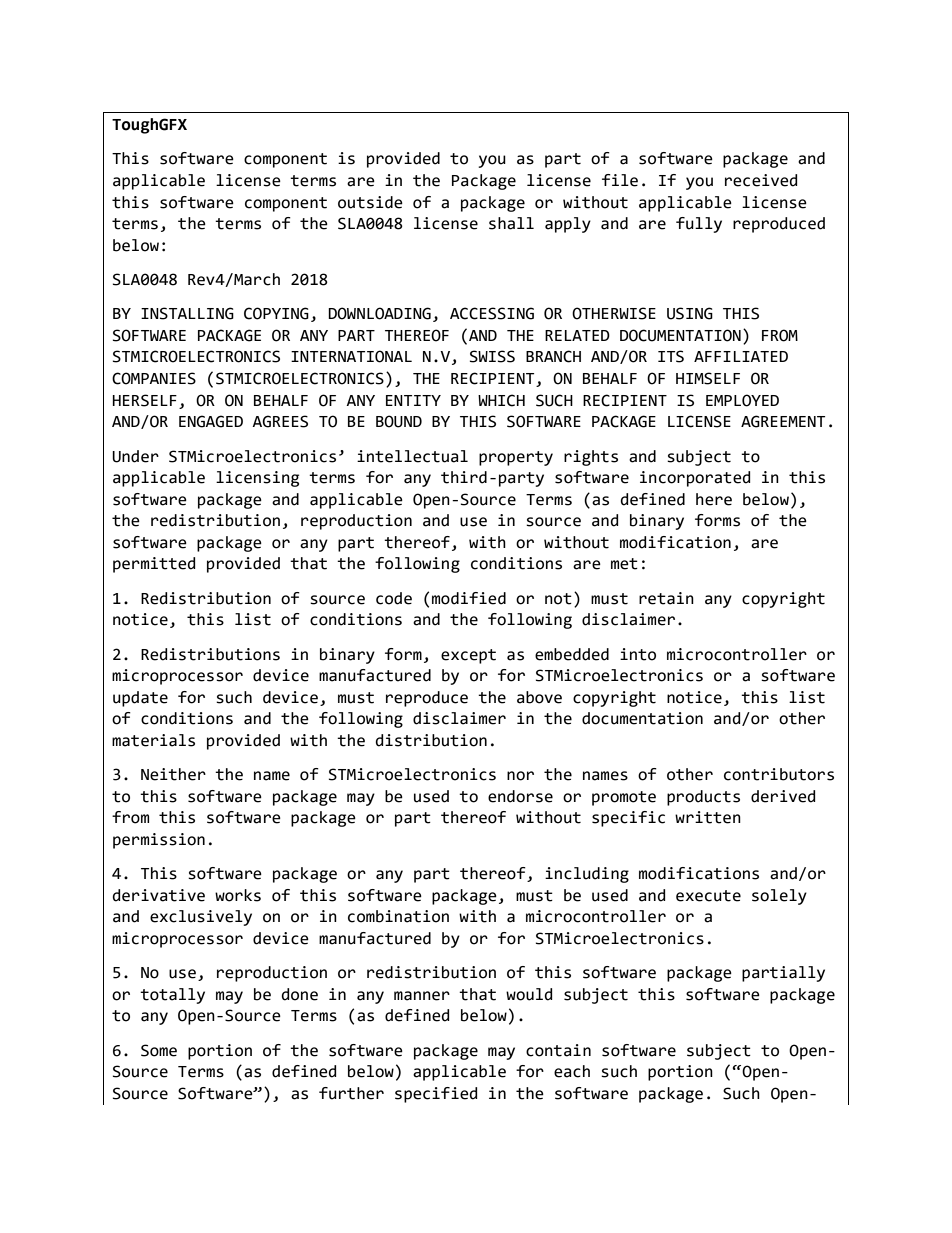 The height and width of the screenshot is (1233, 952). What do you see at coordinates (511, 223) in the screenshot?
I see `shall` at bounding box center [511, 223].
